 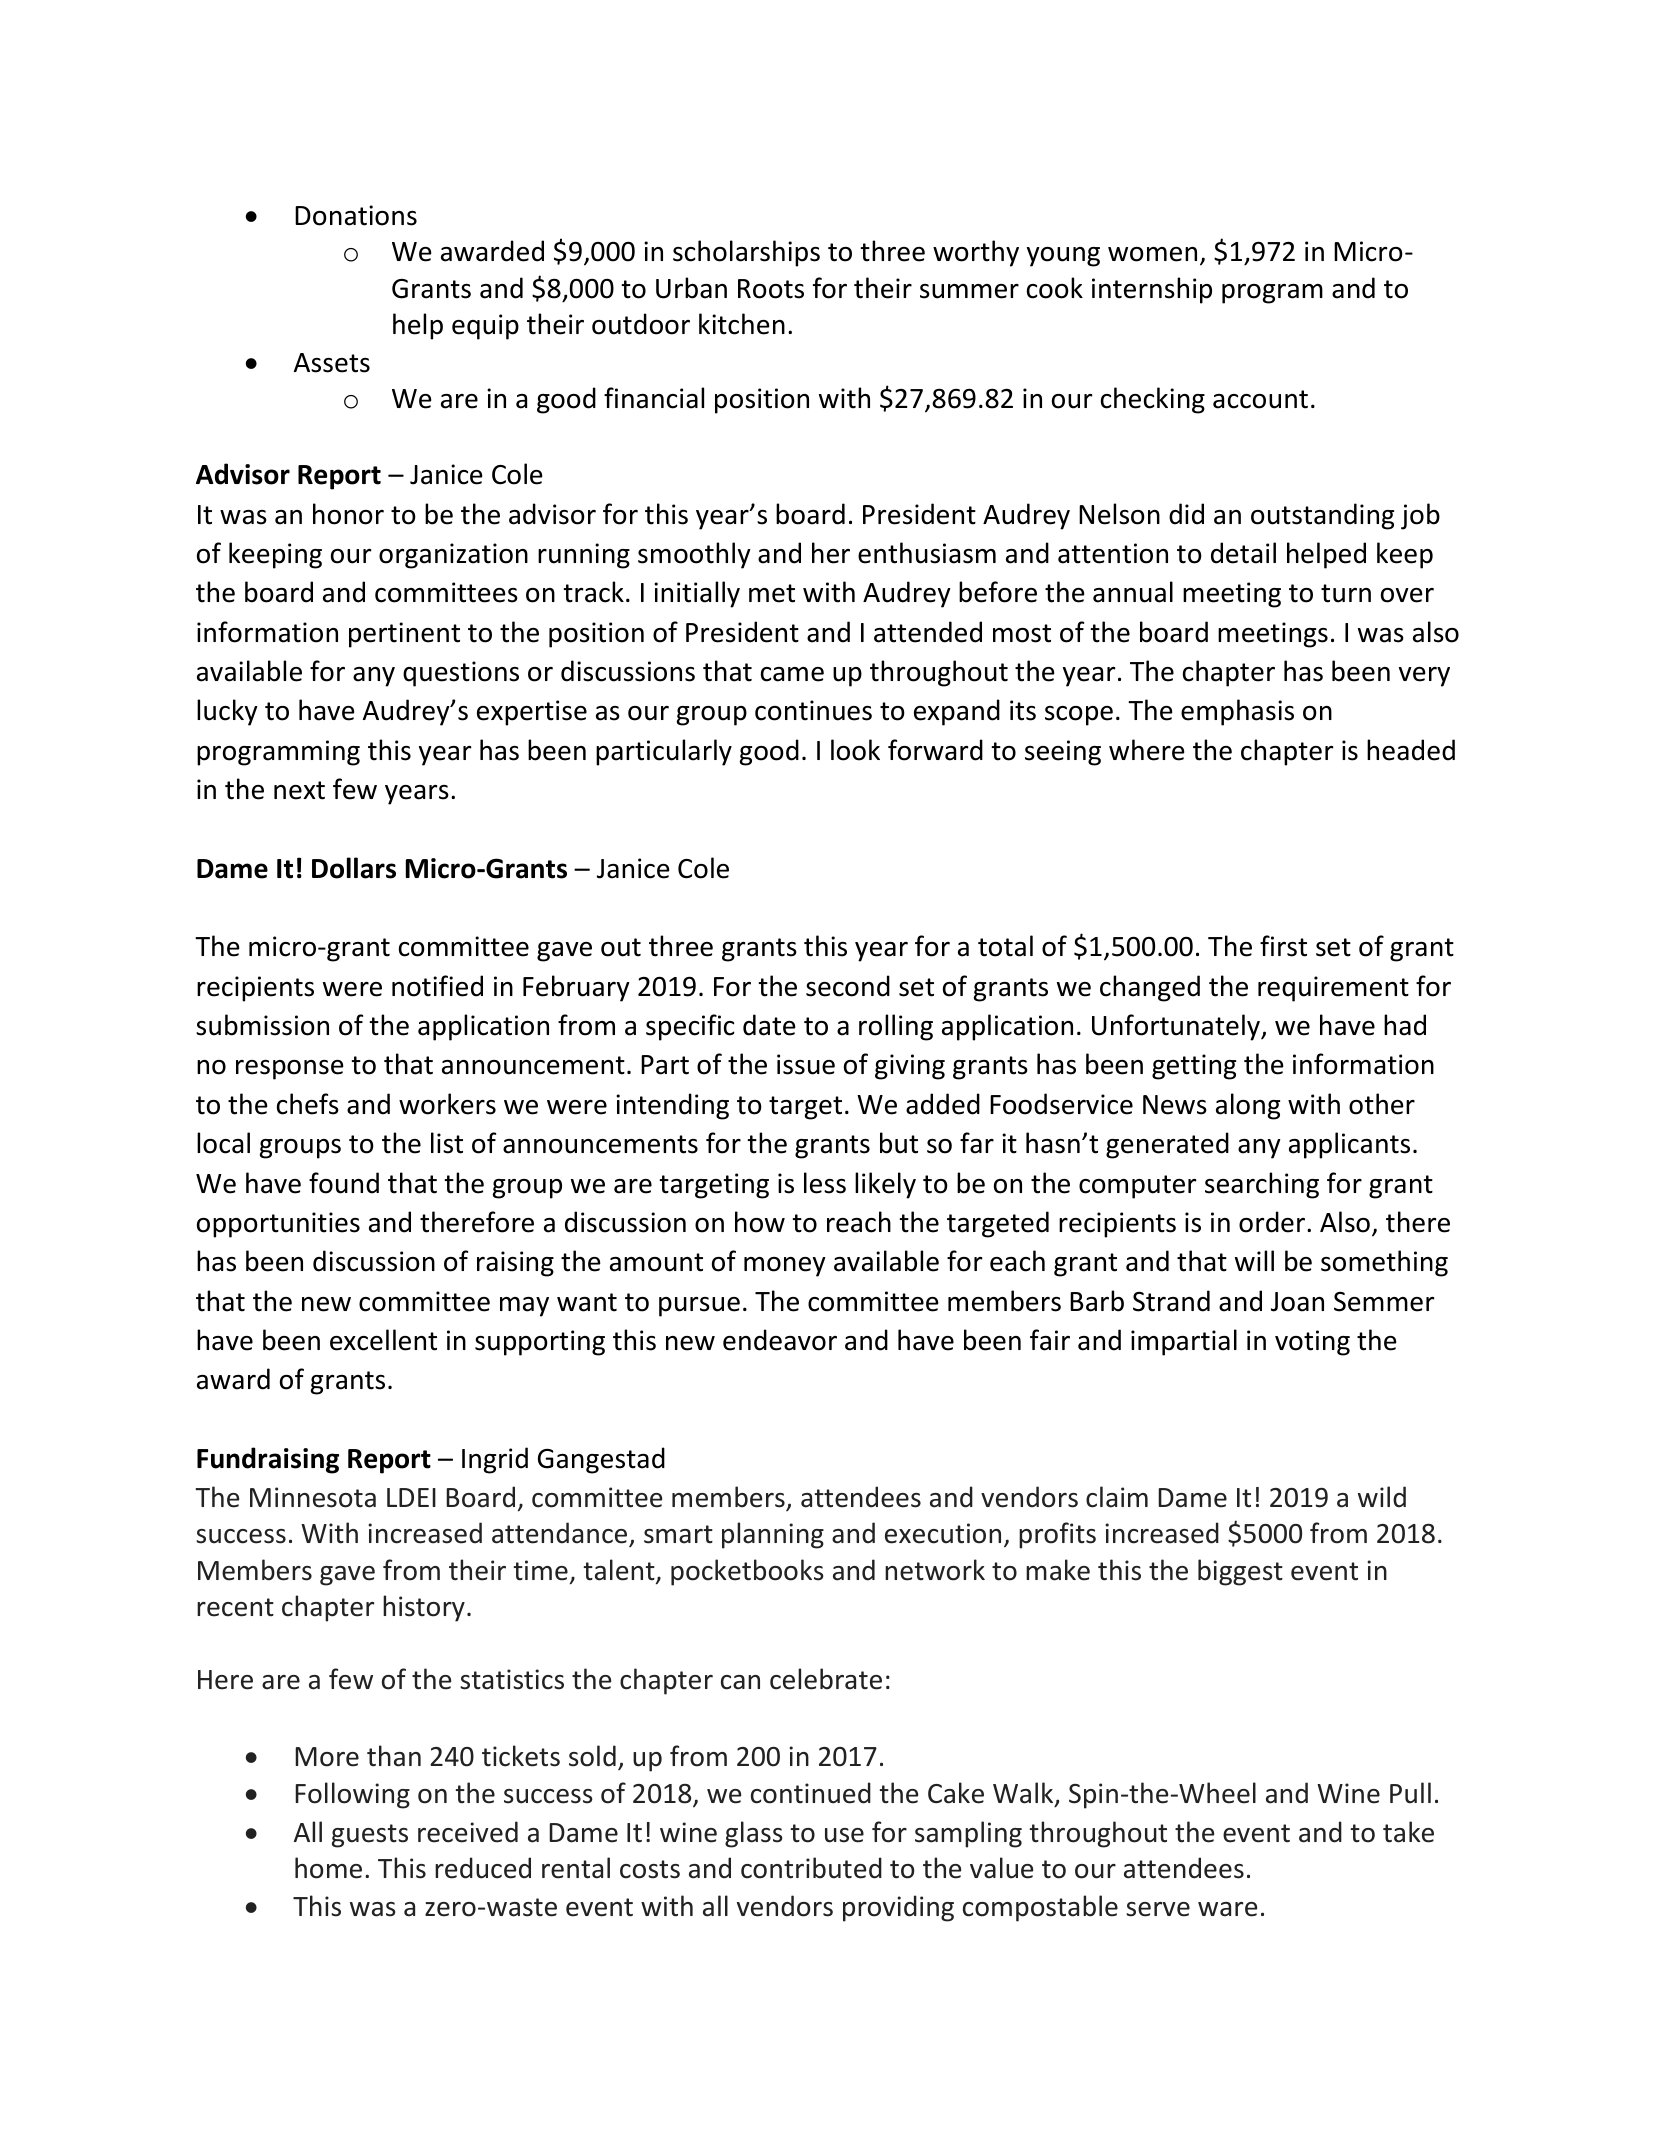 What do you see at coordinates (771, 289) in the document?
I see `Roots` at bounding box center [771, 289].
